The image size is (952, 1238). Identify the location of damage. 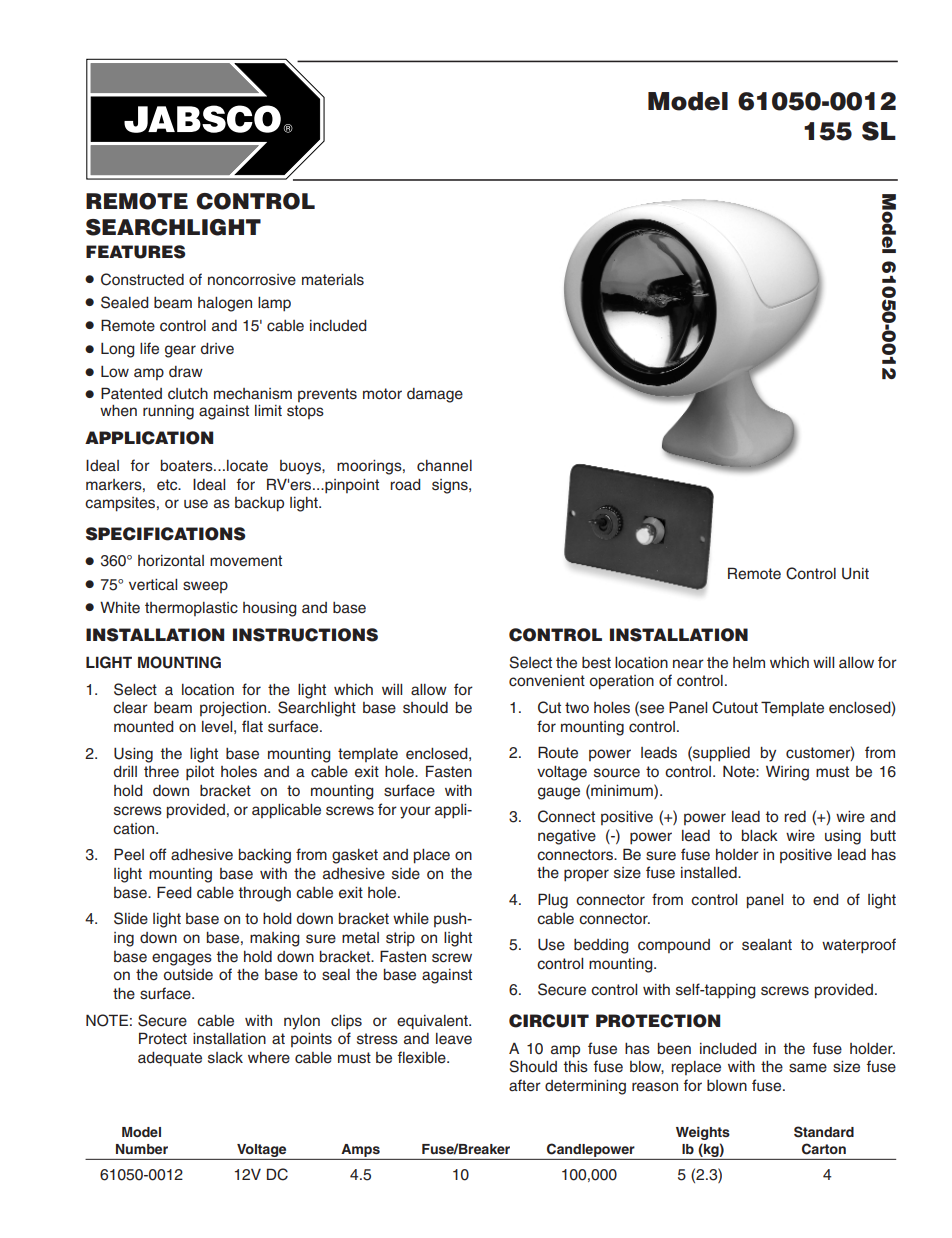
(435, 395).
